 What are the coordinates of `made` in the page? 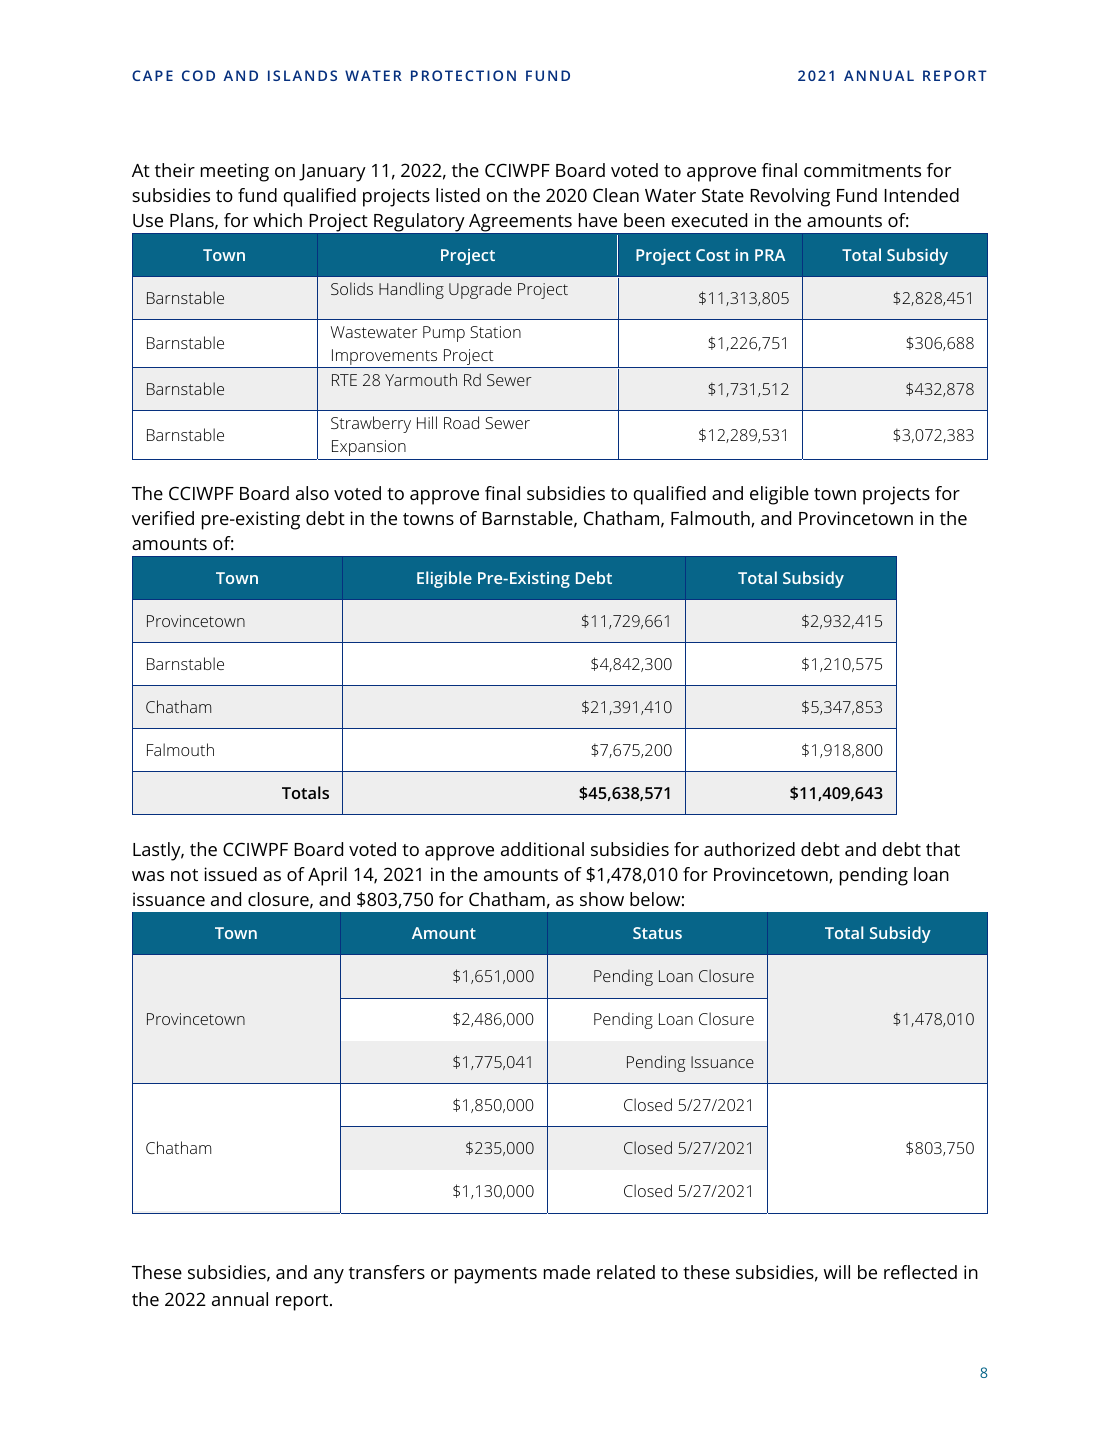 It's located at (567, 1272).
